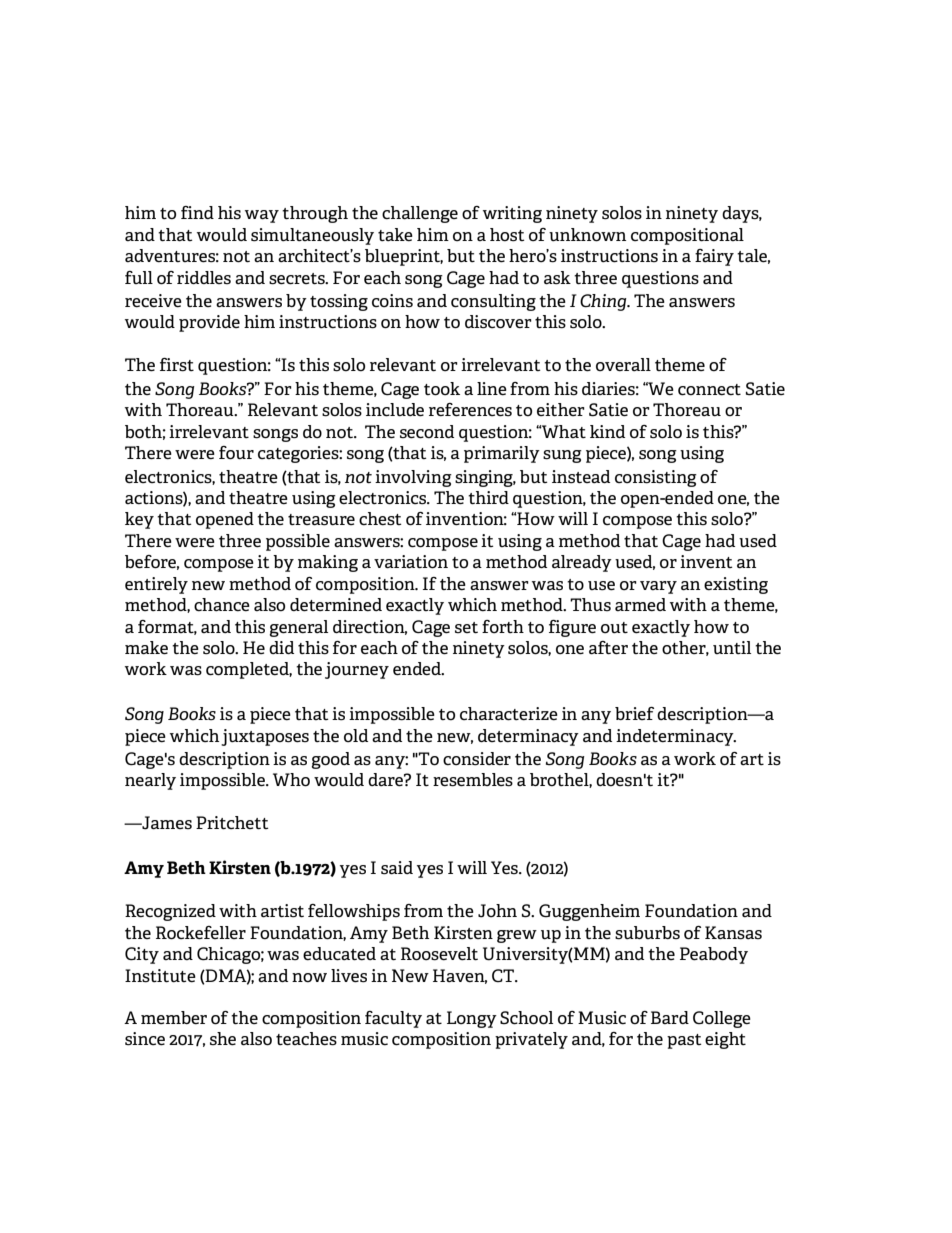 This document has width=952, height=1233. I want to click on chance, so click(222, 604).
